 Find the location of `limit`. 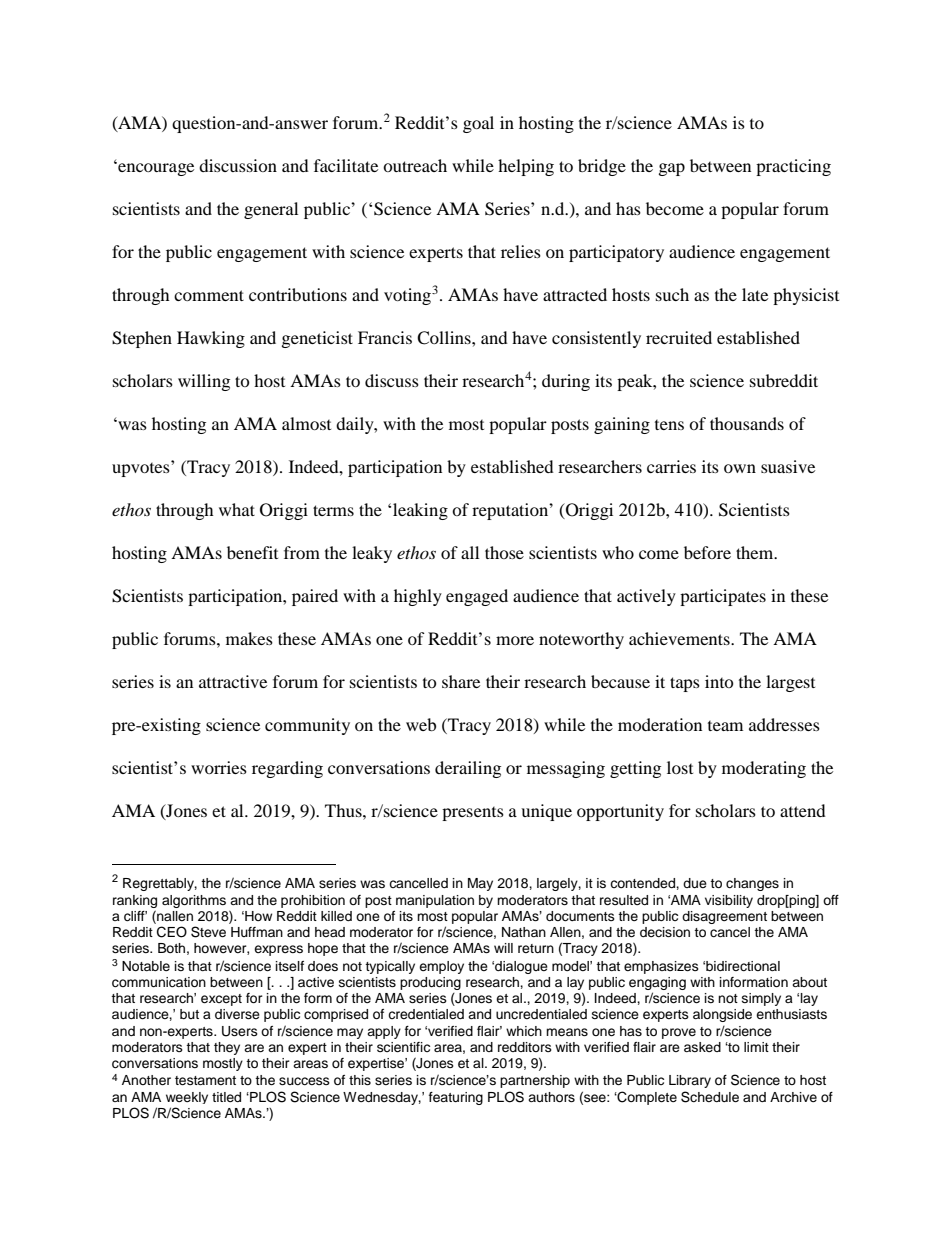

limit is located at coordinates (756, 1047).
